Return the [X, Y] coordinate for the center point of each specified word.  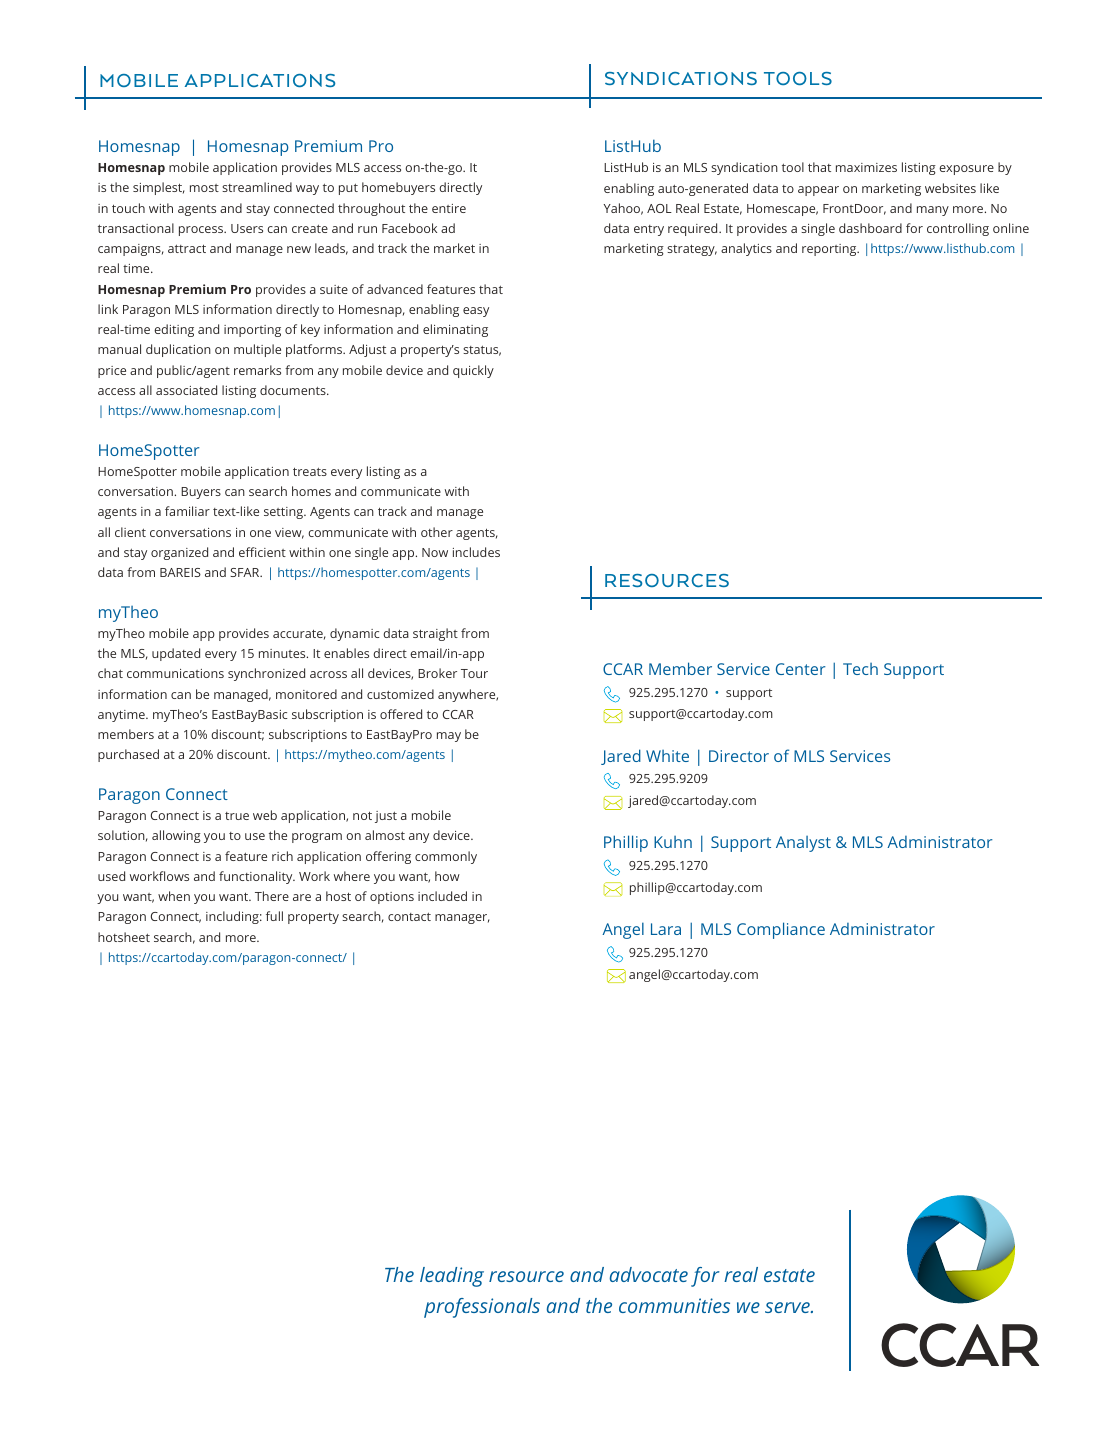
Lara [666, 929]
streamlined [257, 187]
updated [176, 654]
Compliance [781, 930]
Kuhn [673, 842]
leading [452, 1277]
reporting [830, 250]
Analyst [803, 844]
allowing [176, 836]
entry [649, 230]
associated [186, 390]
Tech [860, 669]
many [933, 211]
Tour [474, 673]
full [274, 916]
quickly [473, 371]
